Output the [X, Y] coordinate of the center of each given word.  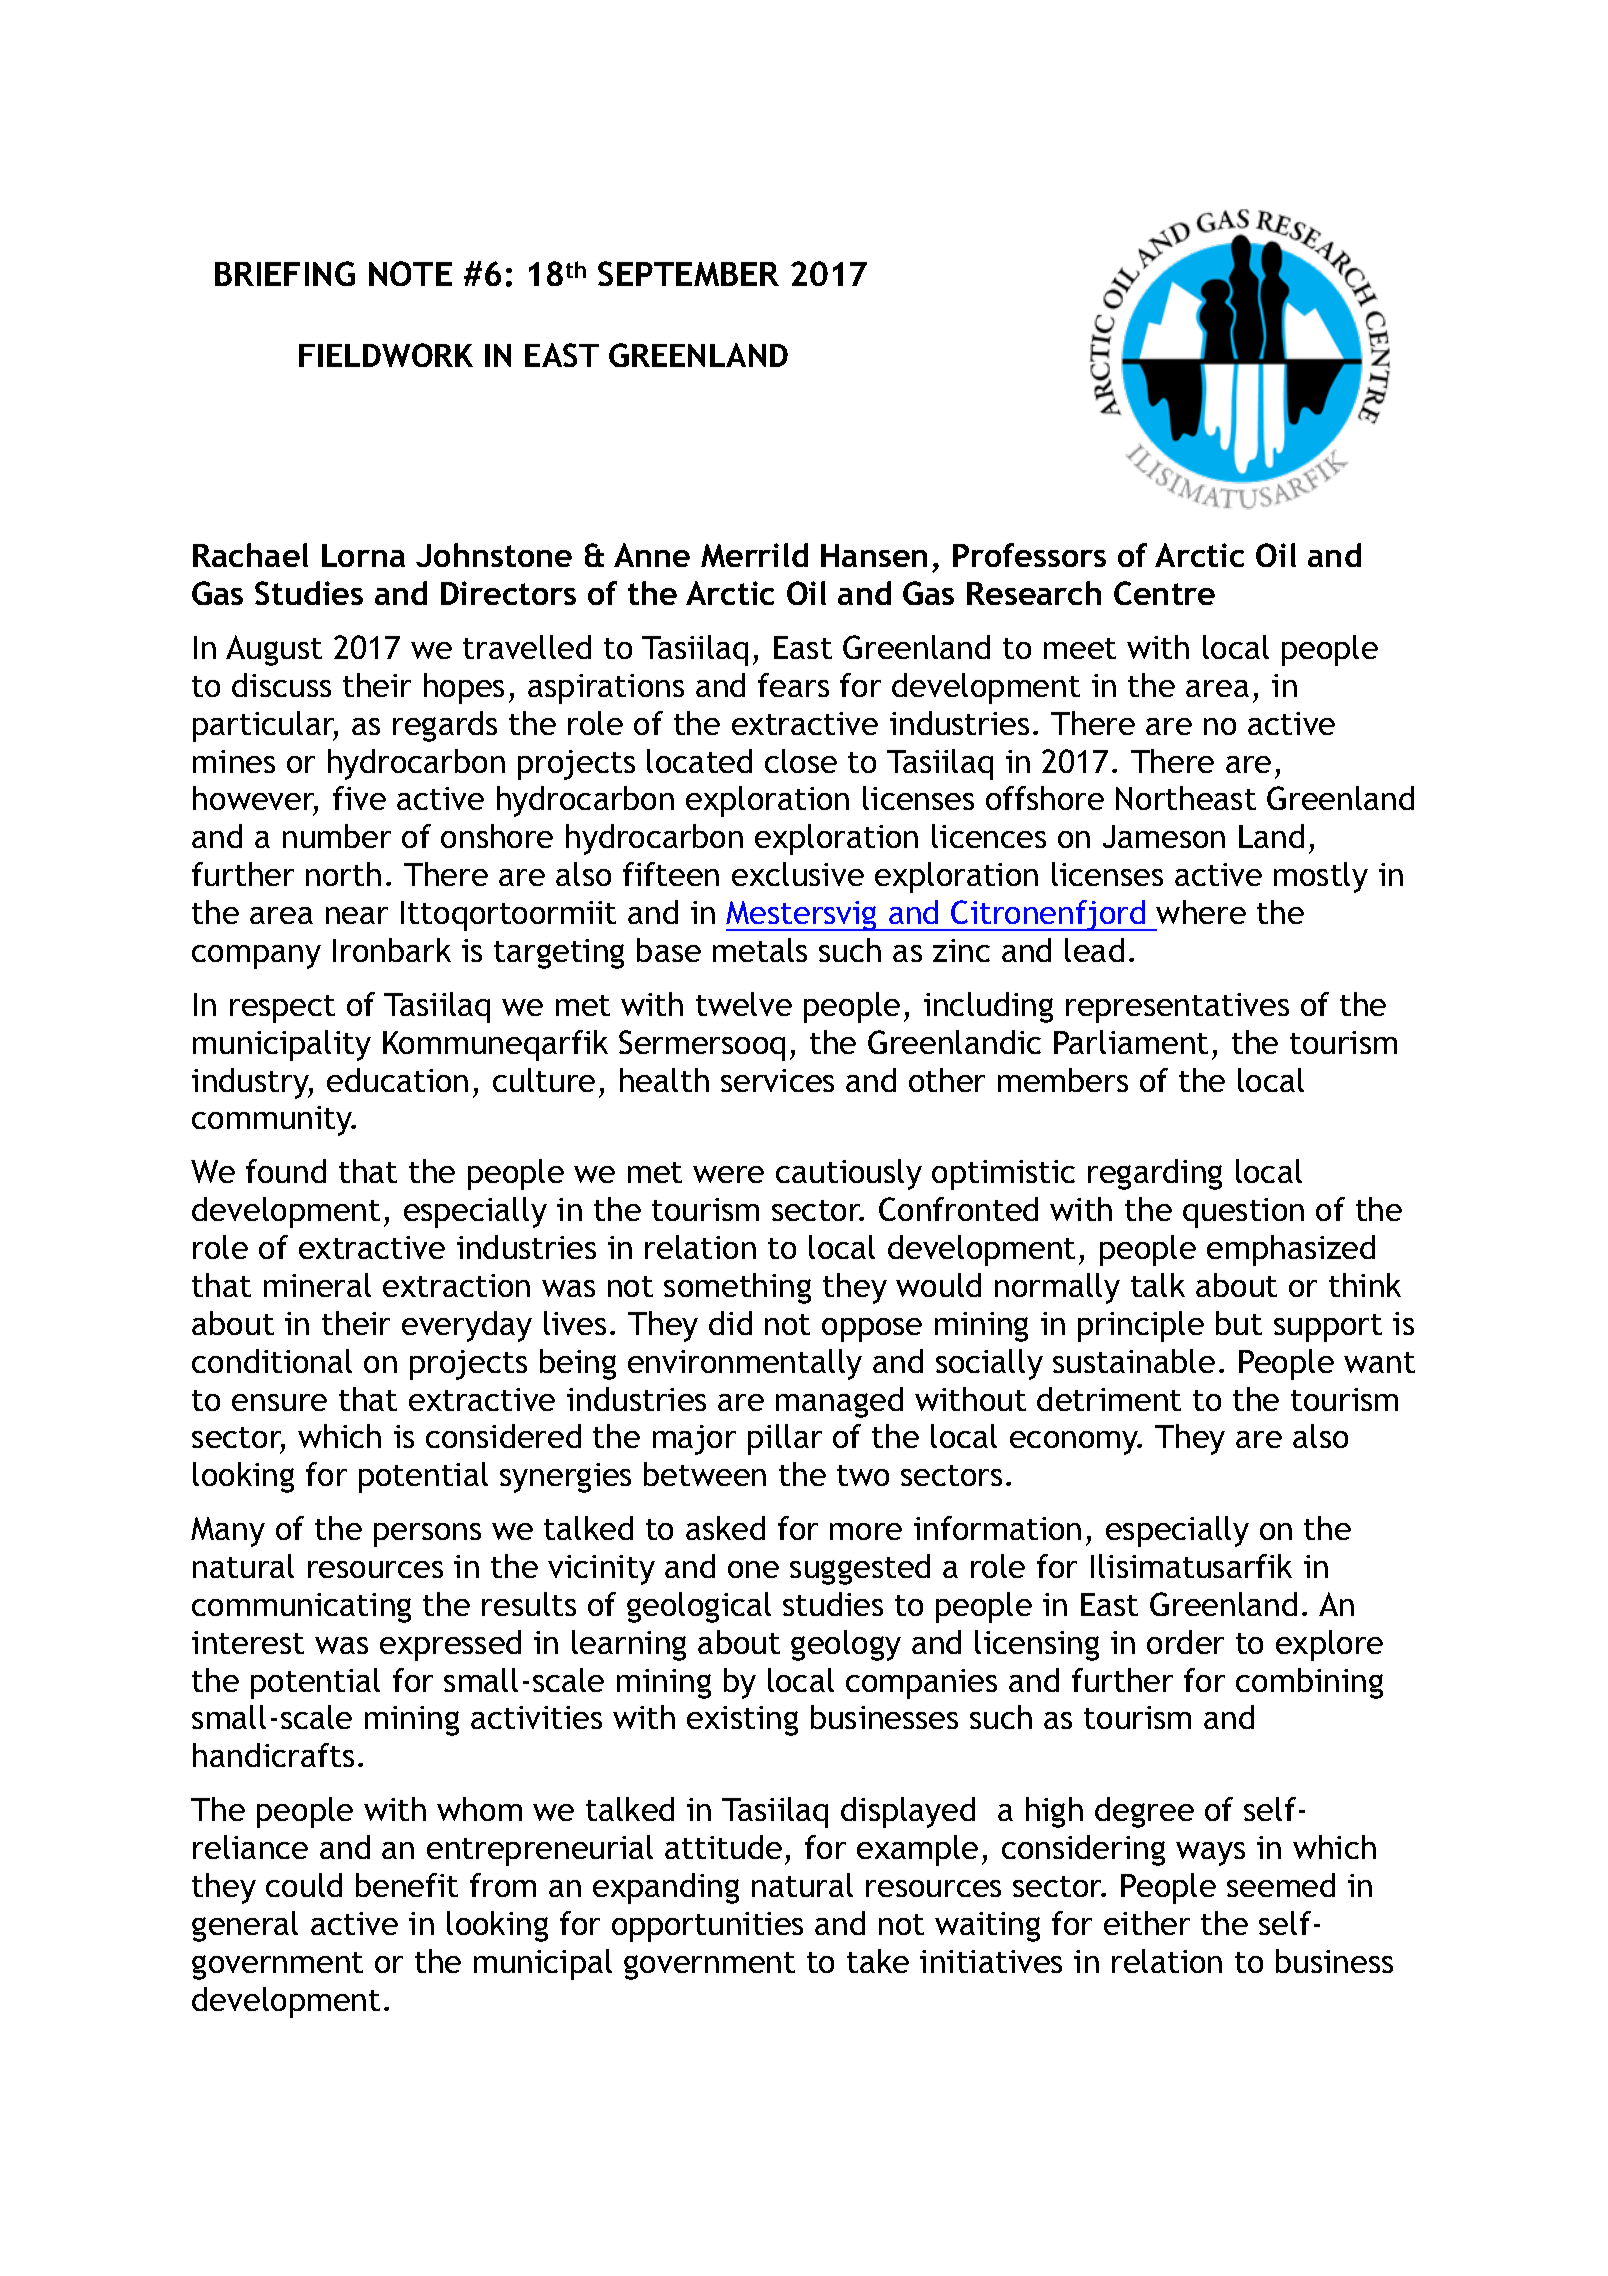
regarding [1155, 1174]
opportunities [707, 1927]
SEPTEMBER [688, 273]
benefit [407, 1885]
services [777, 1080]
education [397, 1080]
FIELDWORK [386, 355]
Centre [1164, 593]
